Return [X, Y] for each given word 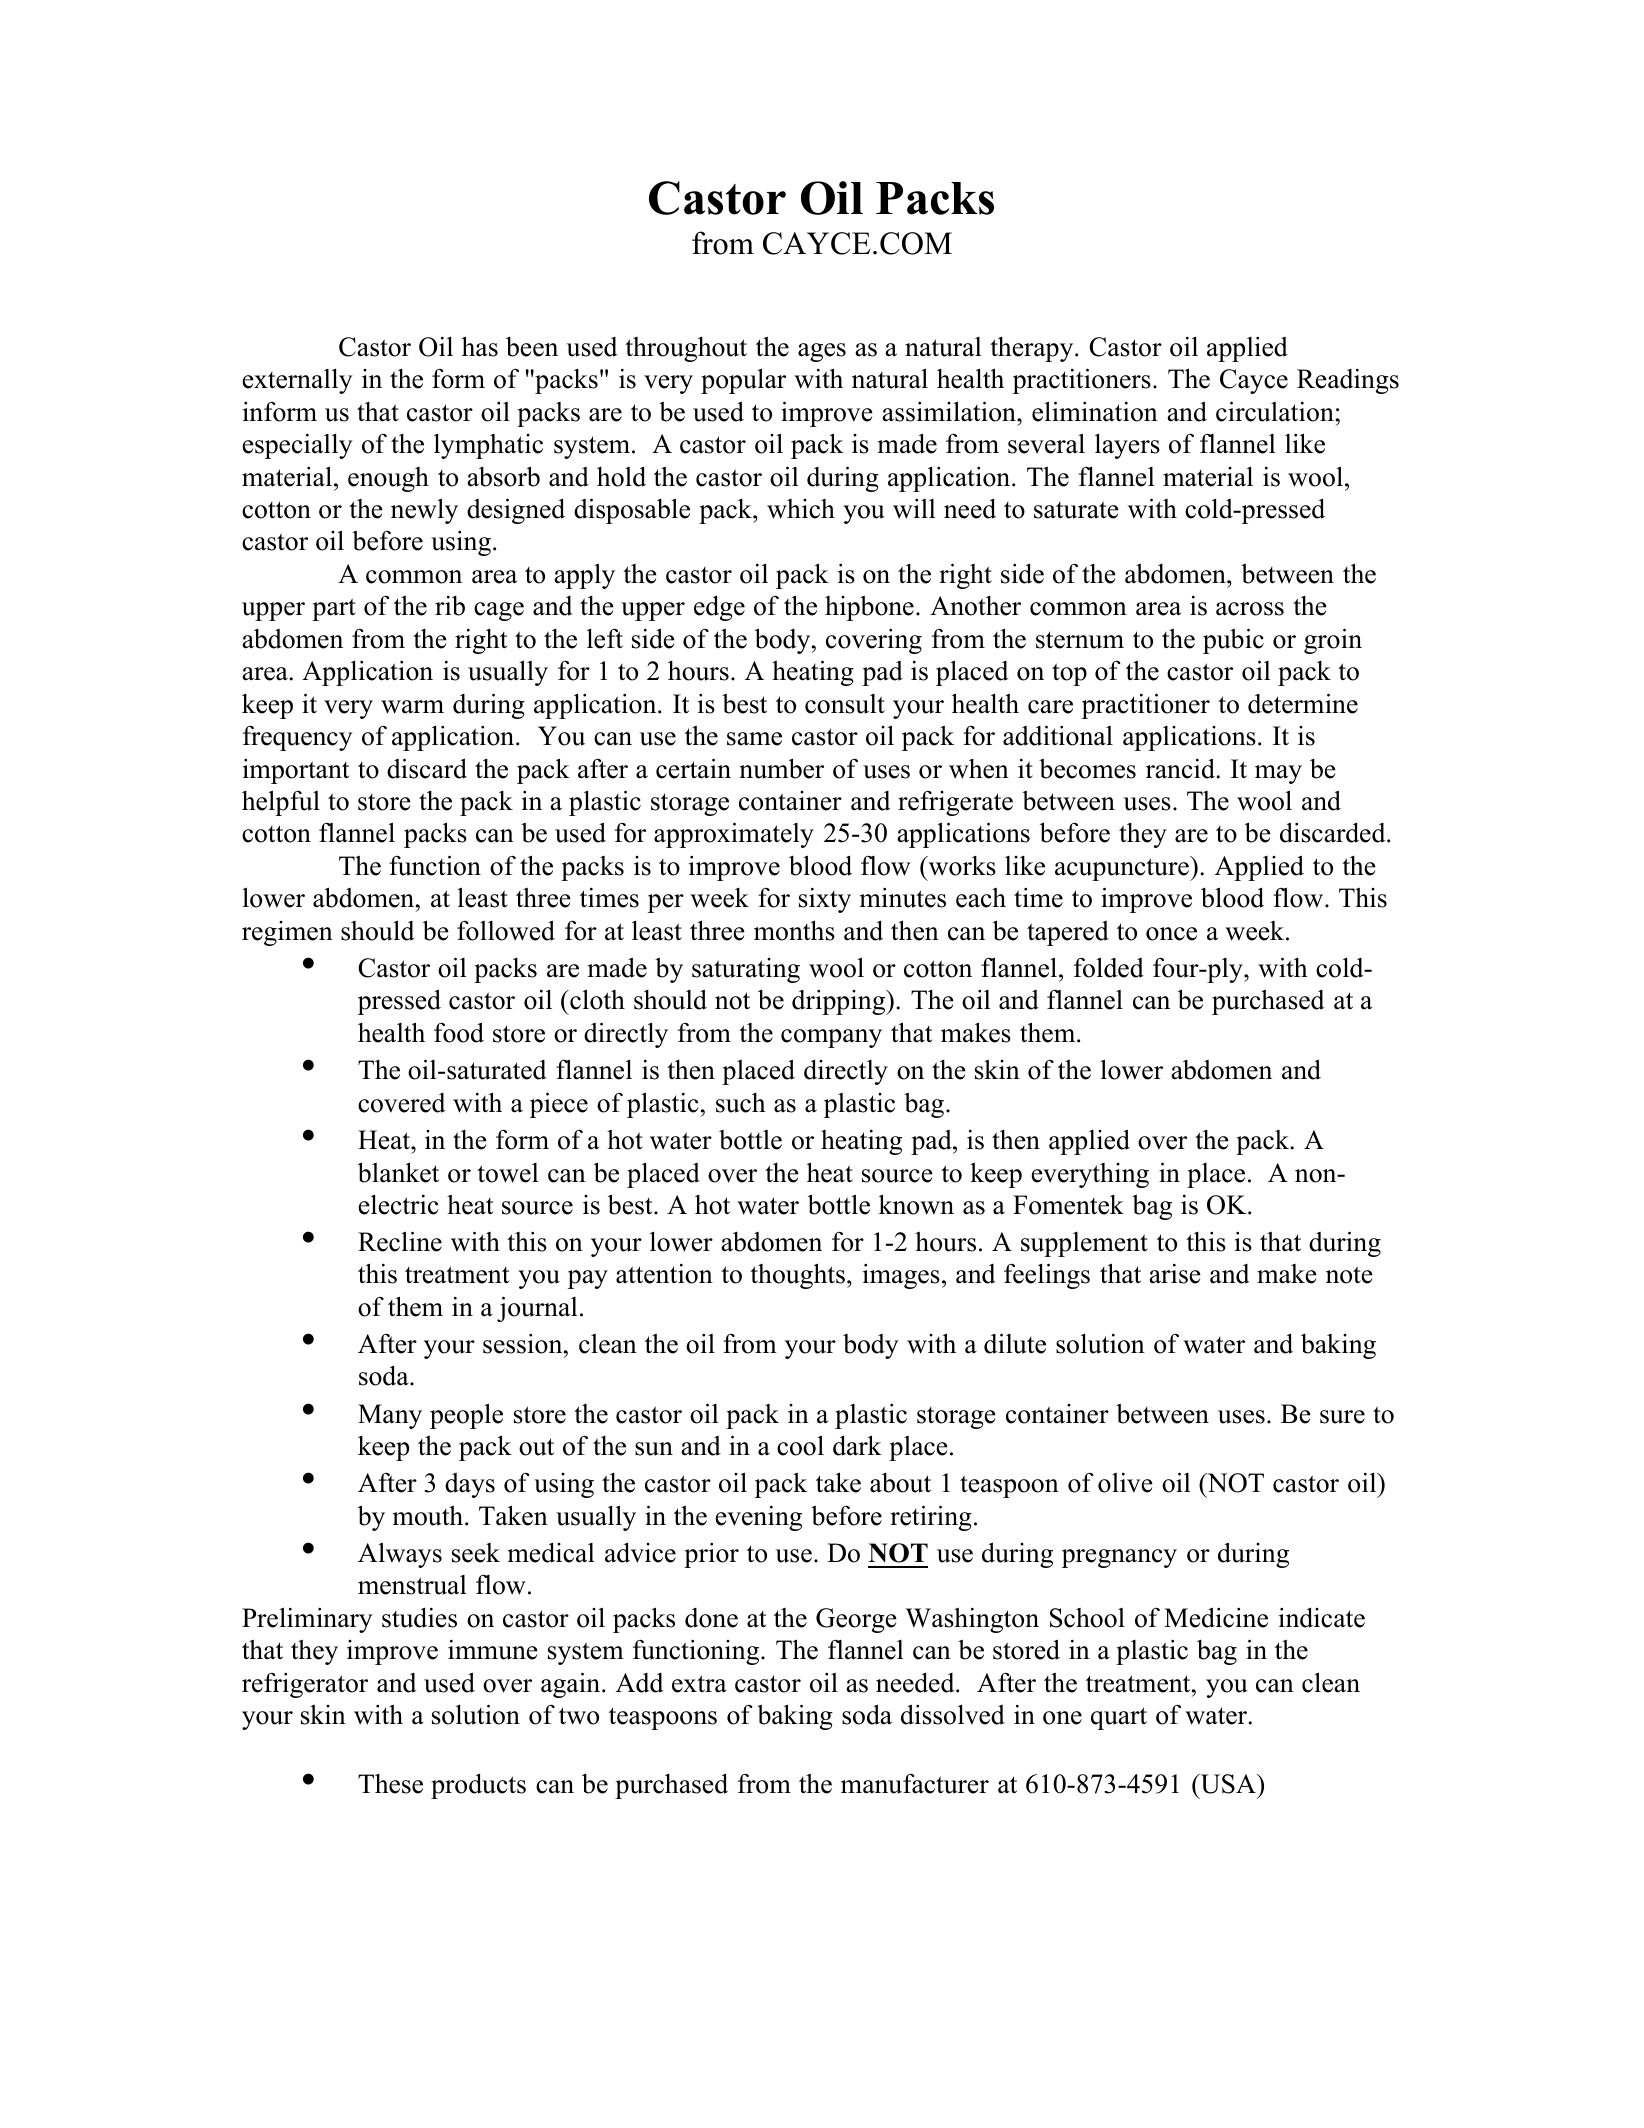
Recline [400, 1241]
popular [743, 381]
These [390, 1784]
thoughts [797, 1276]
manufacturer [915, 1784]
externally [297, 381]
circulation [1276, 411]
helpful [281, 803]
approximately [734, 835]
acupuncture [1123, 869]
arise [1175, 1274]
